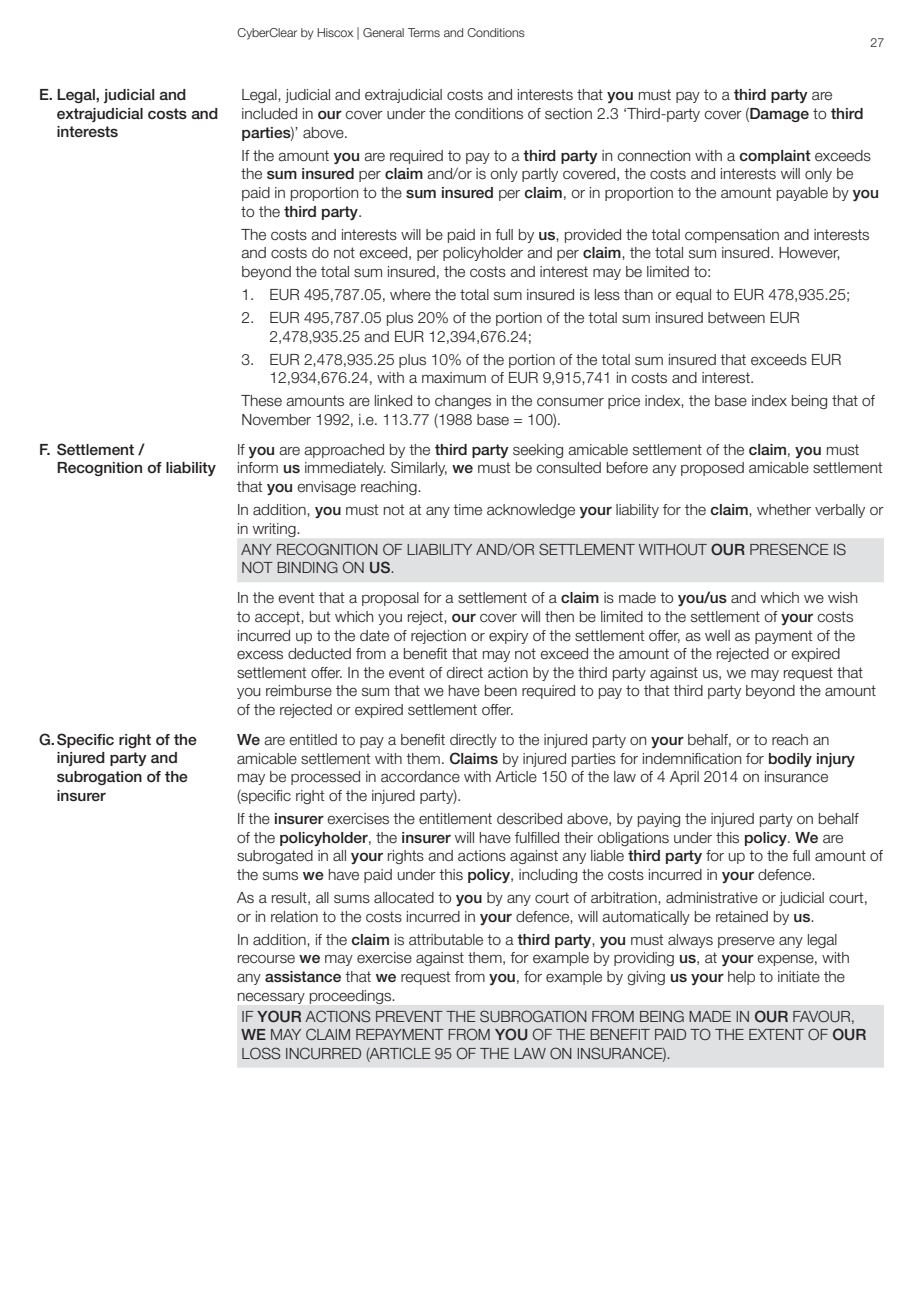 This screenshot has height=1308, width=924. I want to click on complaint, so click(775, 157).
